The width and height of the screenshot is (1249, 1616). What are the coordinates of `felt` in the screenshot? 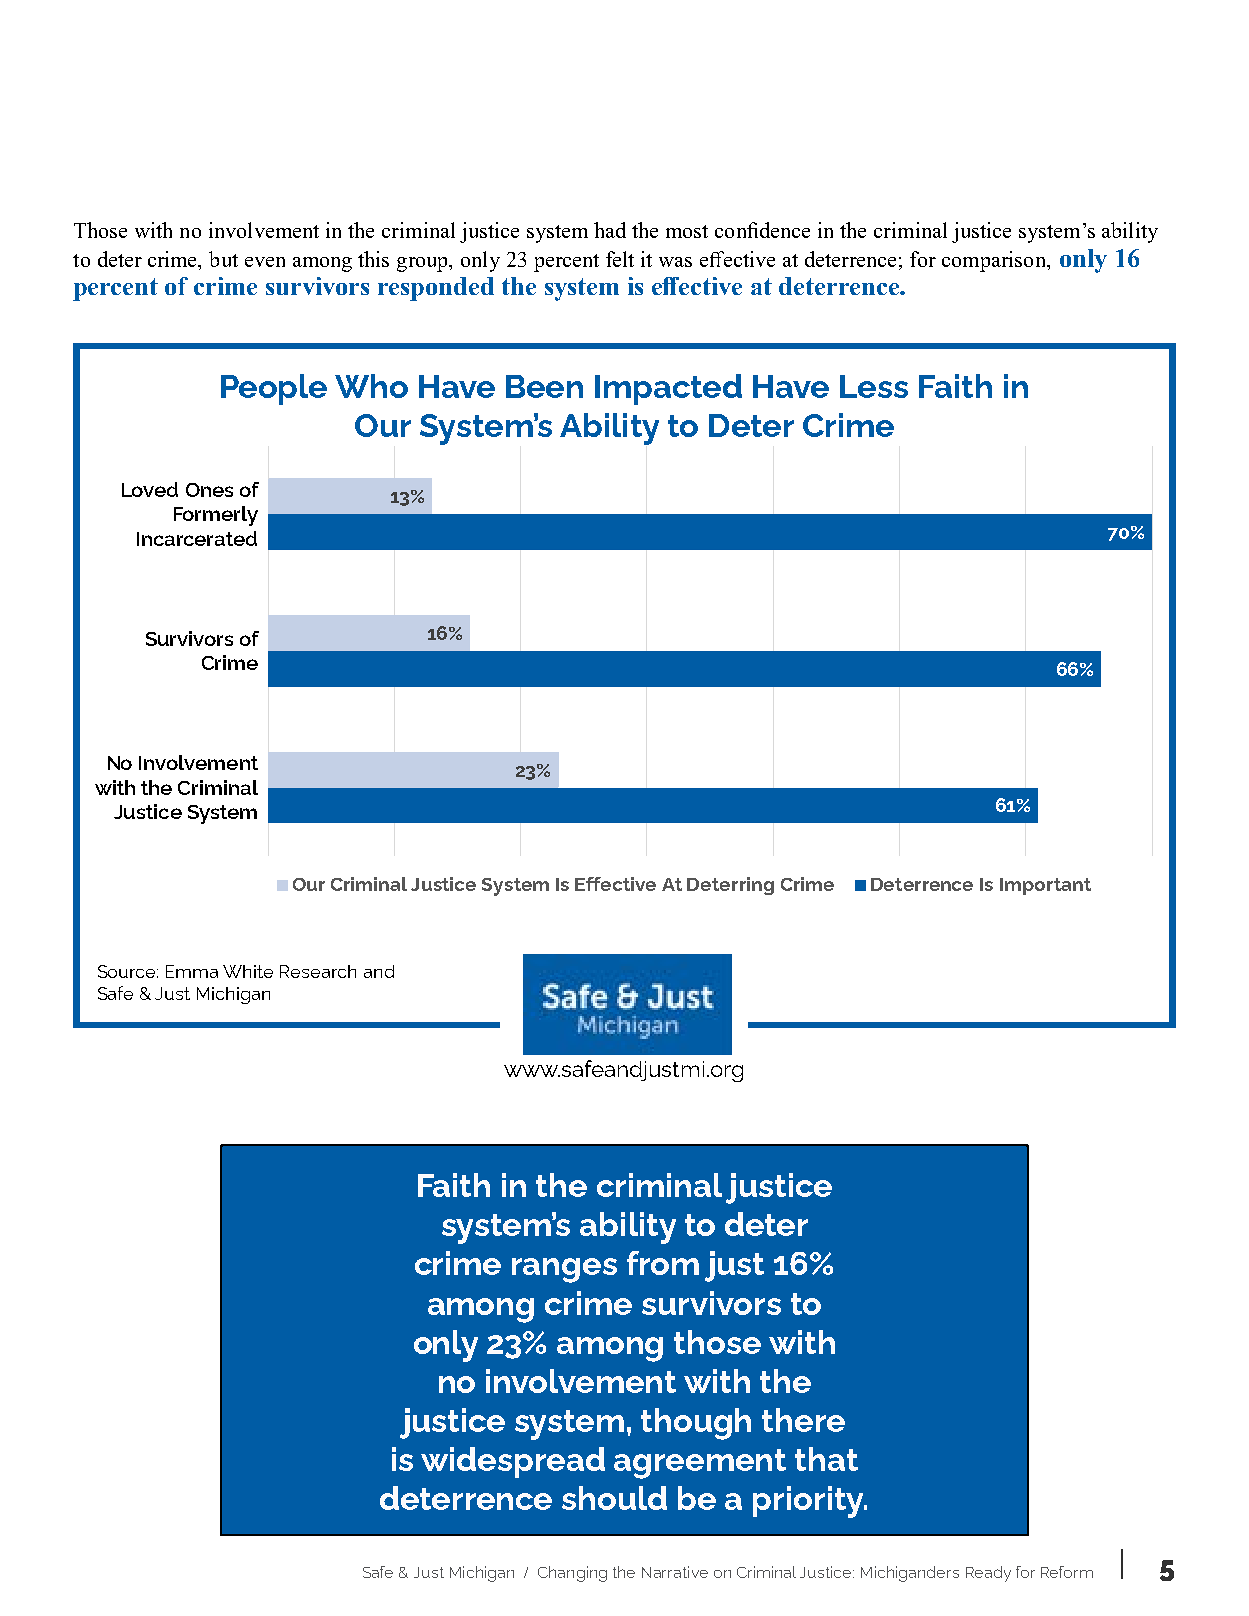 It's located at (620, 259).
